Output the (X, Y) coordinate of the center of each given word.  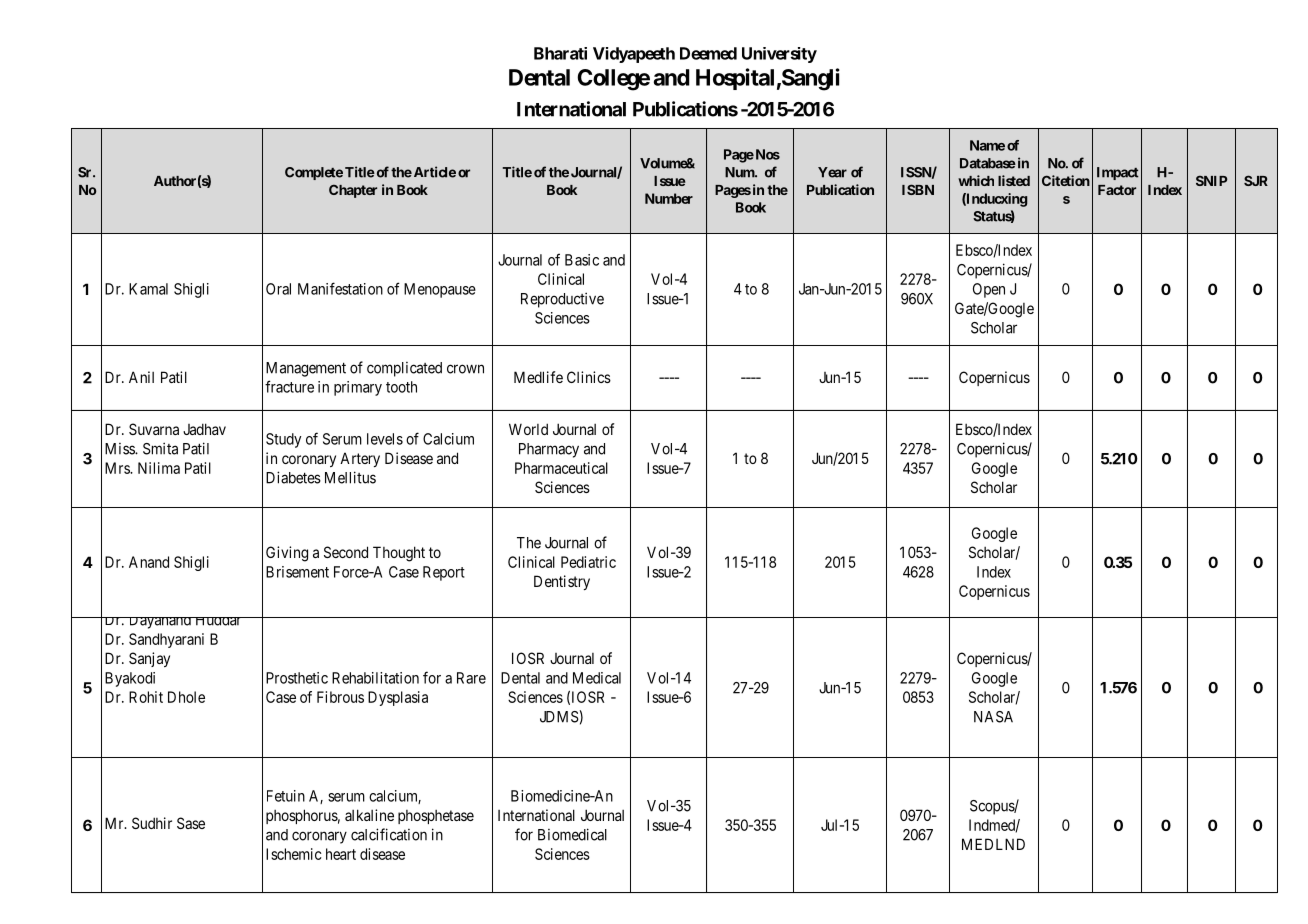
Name (987, 145)
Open (989, 290)
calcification (389, 834)
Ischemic (293, 854)
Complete (314, 173)
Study (283, 440)
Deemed (708, 53)
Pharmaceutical (561, 468)
